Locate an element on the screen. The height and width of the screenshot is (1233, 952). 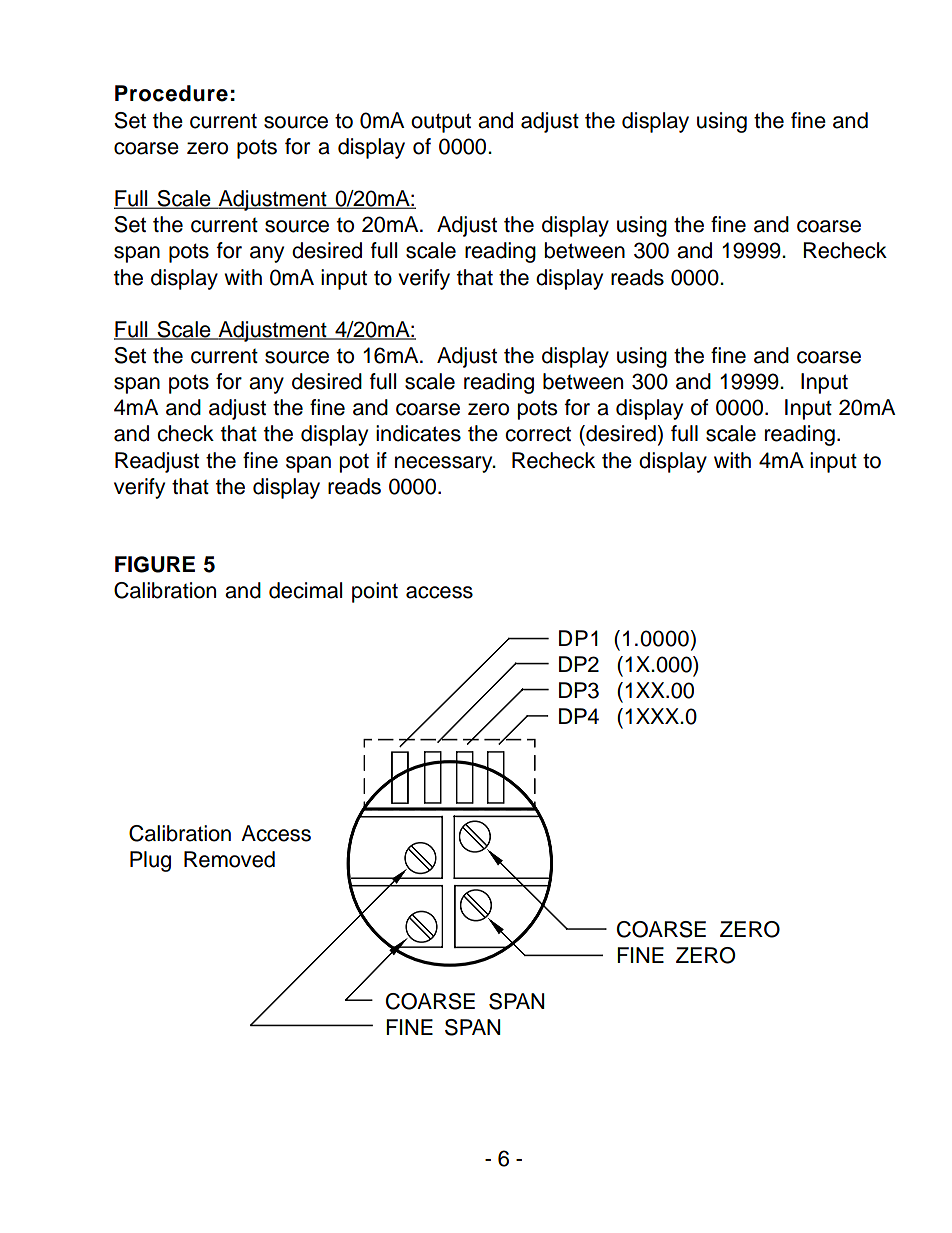
necessary is located at coordinates (445, 464).
